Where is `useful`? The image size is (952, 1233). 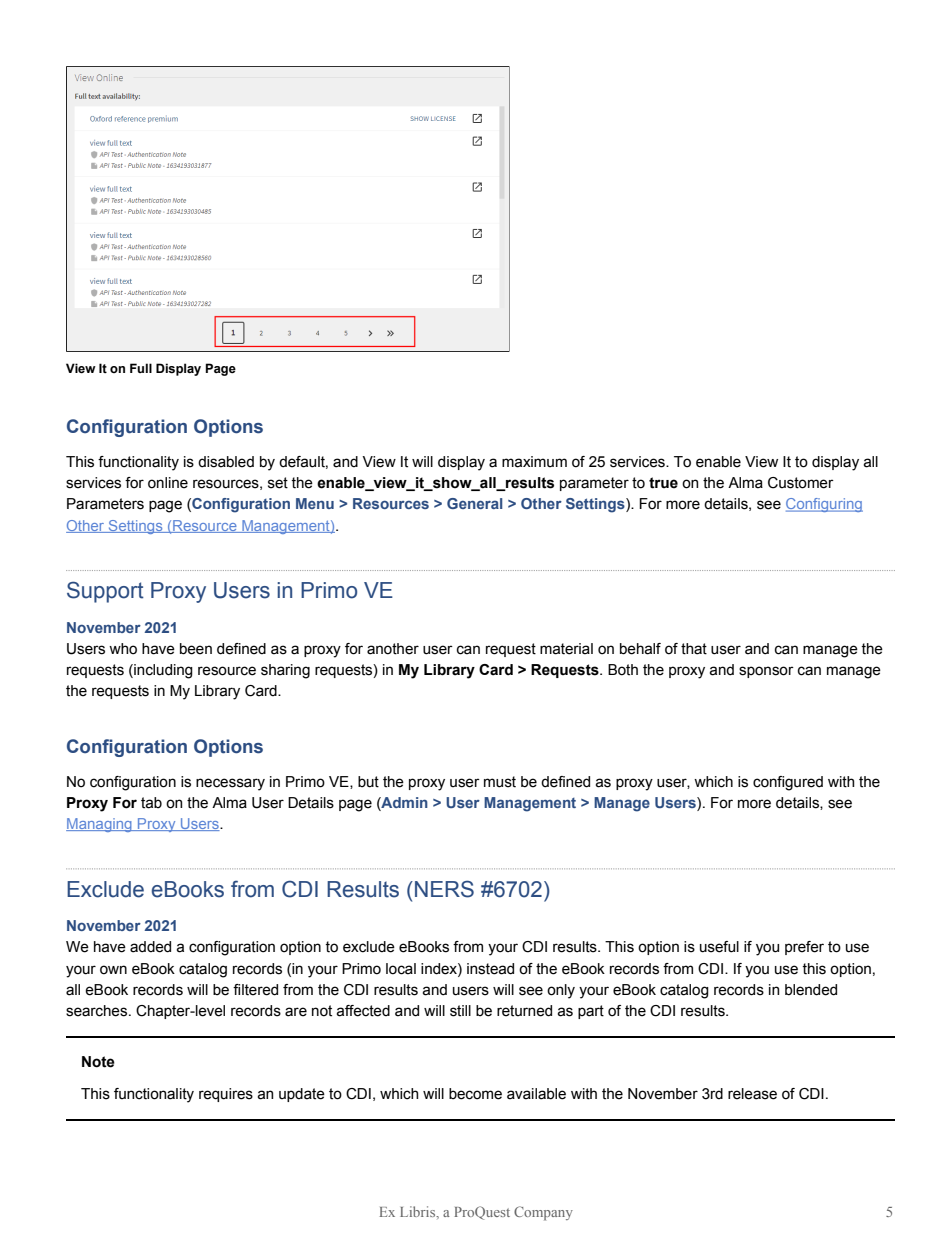 useful is located at coordinates (719, 947).
